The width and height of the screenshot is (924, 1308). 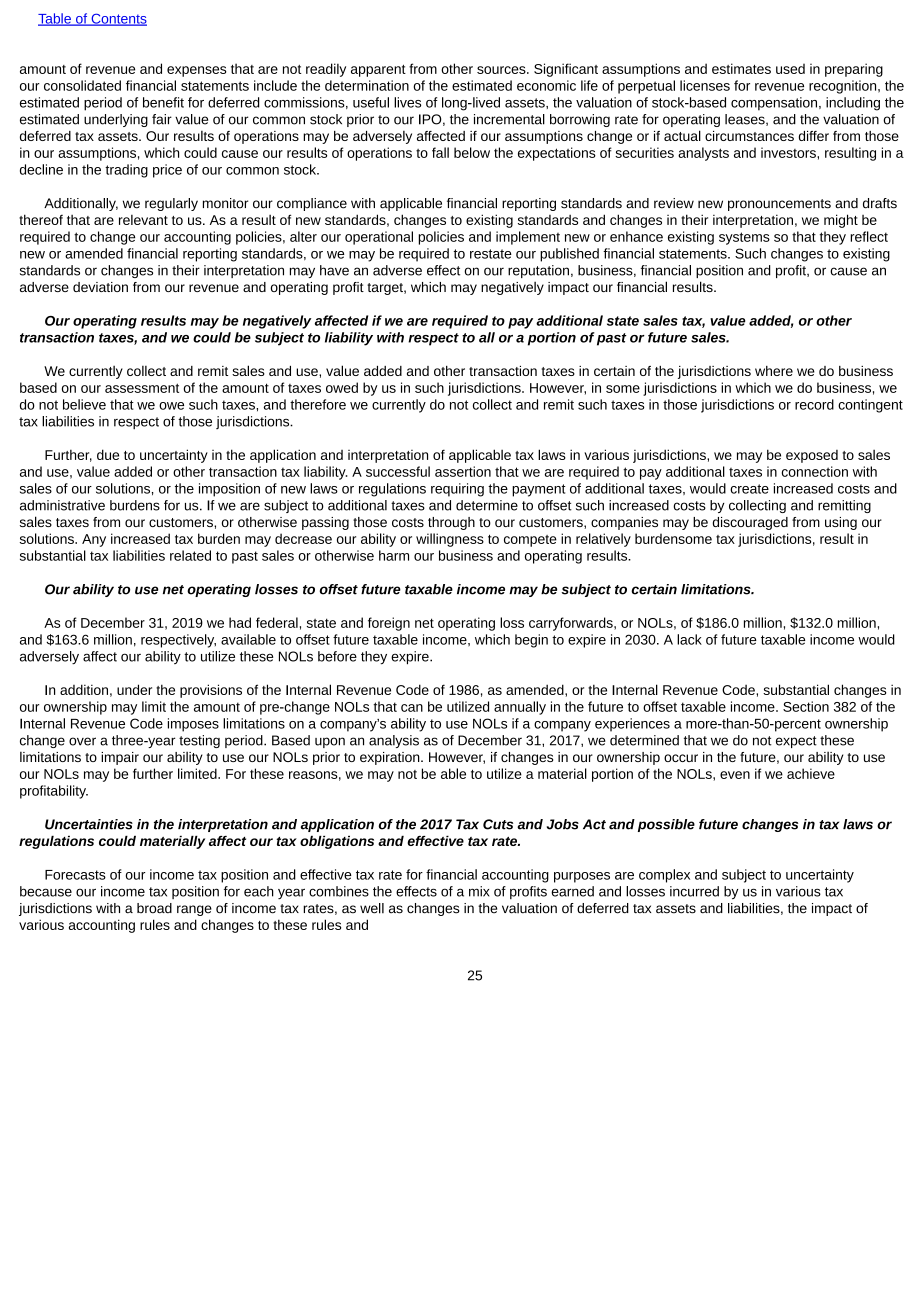 I want to click on apparent, so click(x=378, y=71).
